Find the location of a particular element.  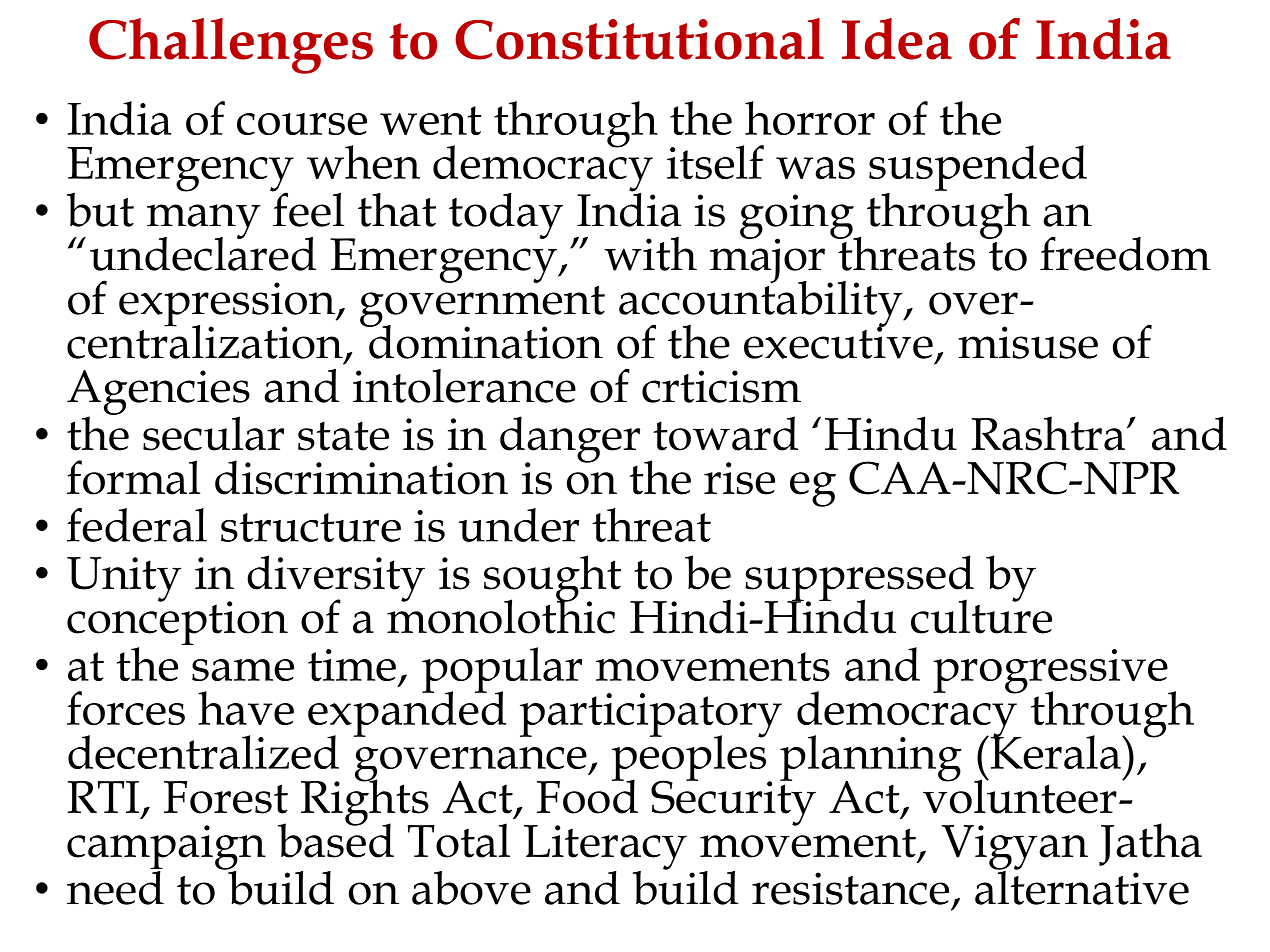

need is located at coordinates (115, 886).
